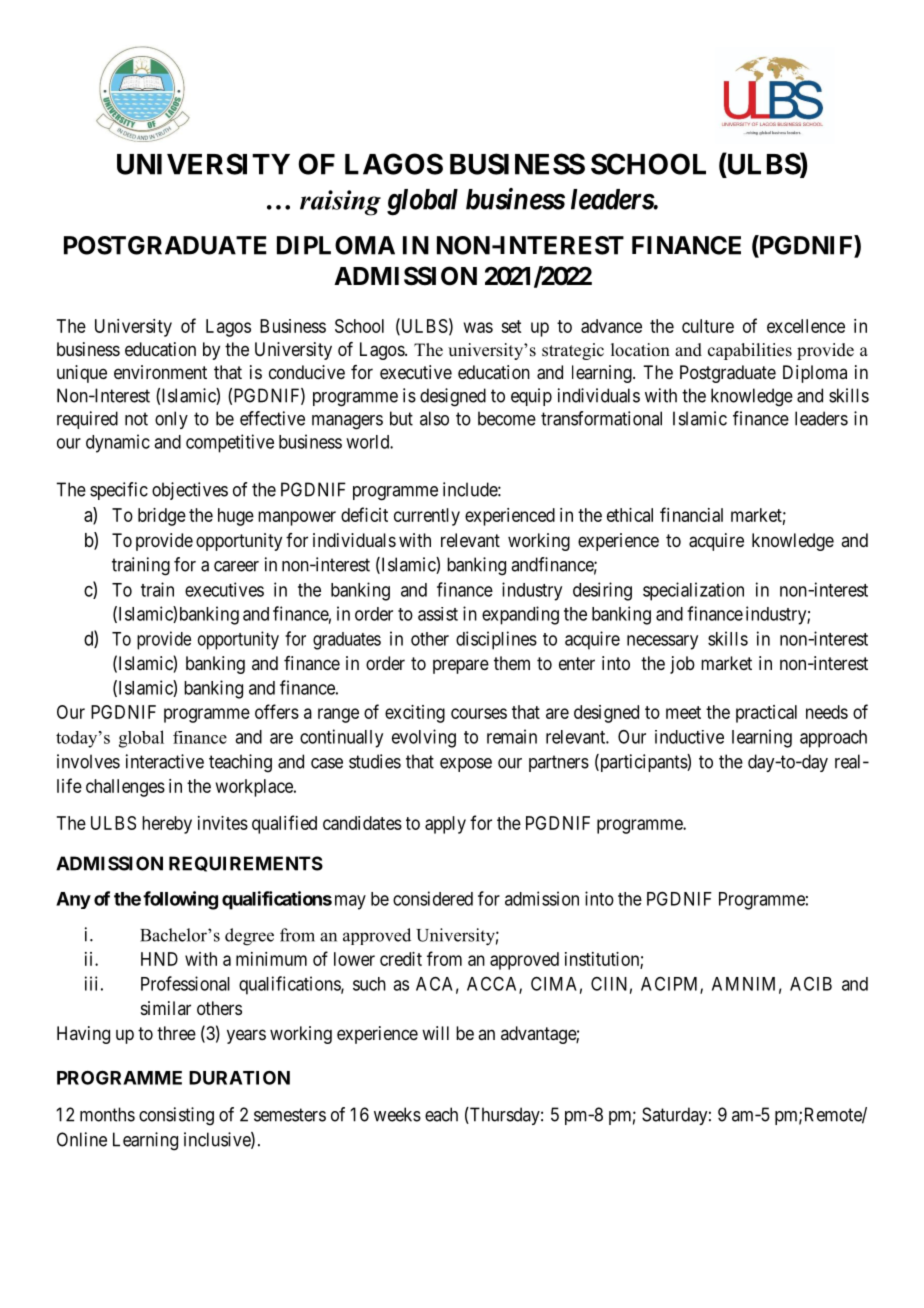  I want to click on prepare, so click(461, 666).
